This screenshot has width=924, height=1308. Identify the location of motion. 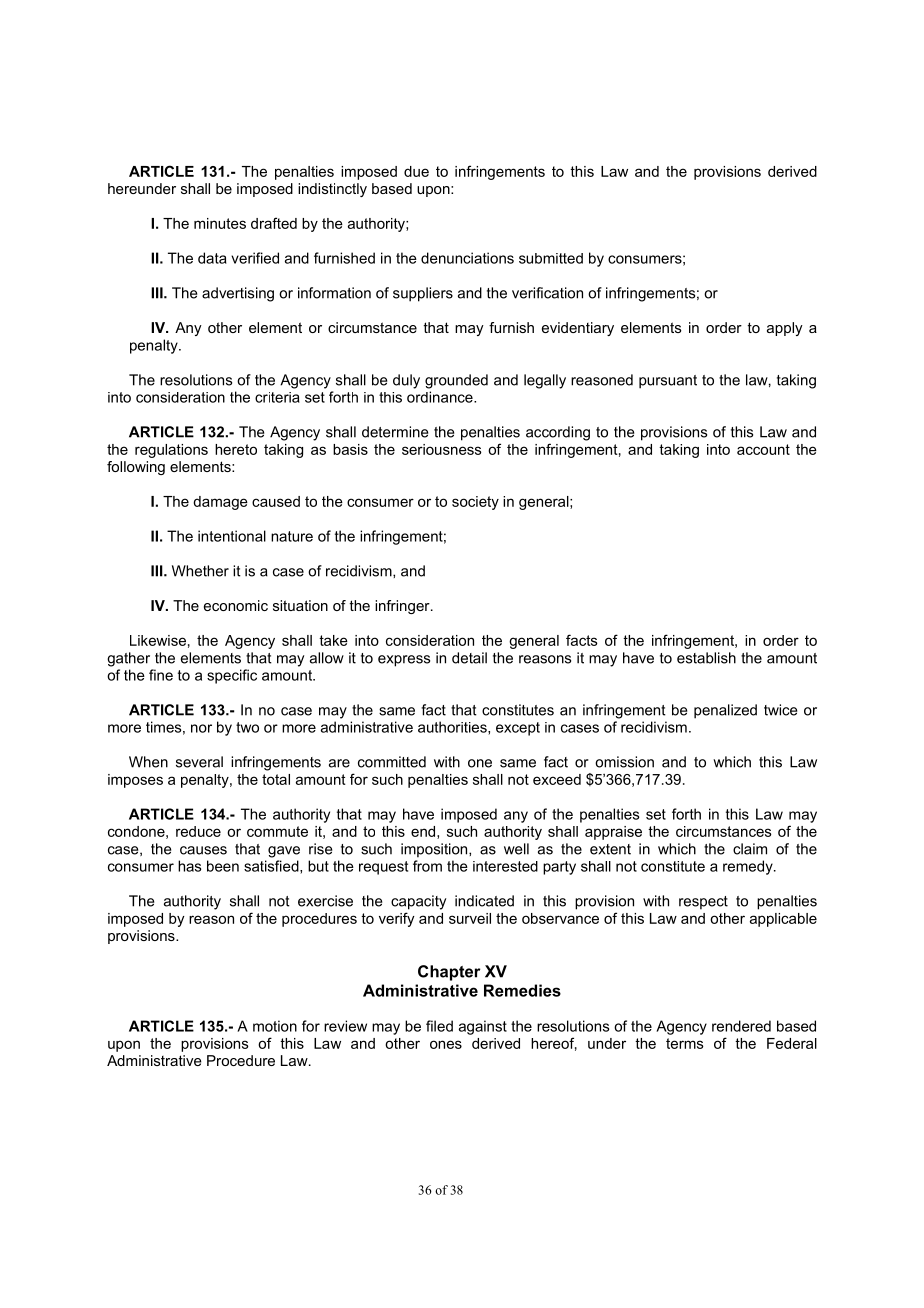
(275, 1026).
